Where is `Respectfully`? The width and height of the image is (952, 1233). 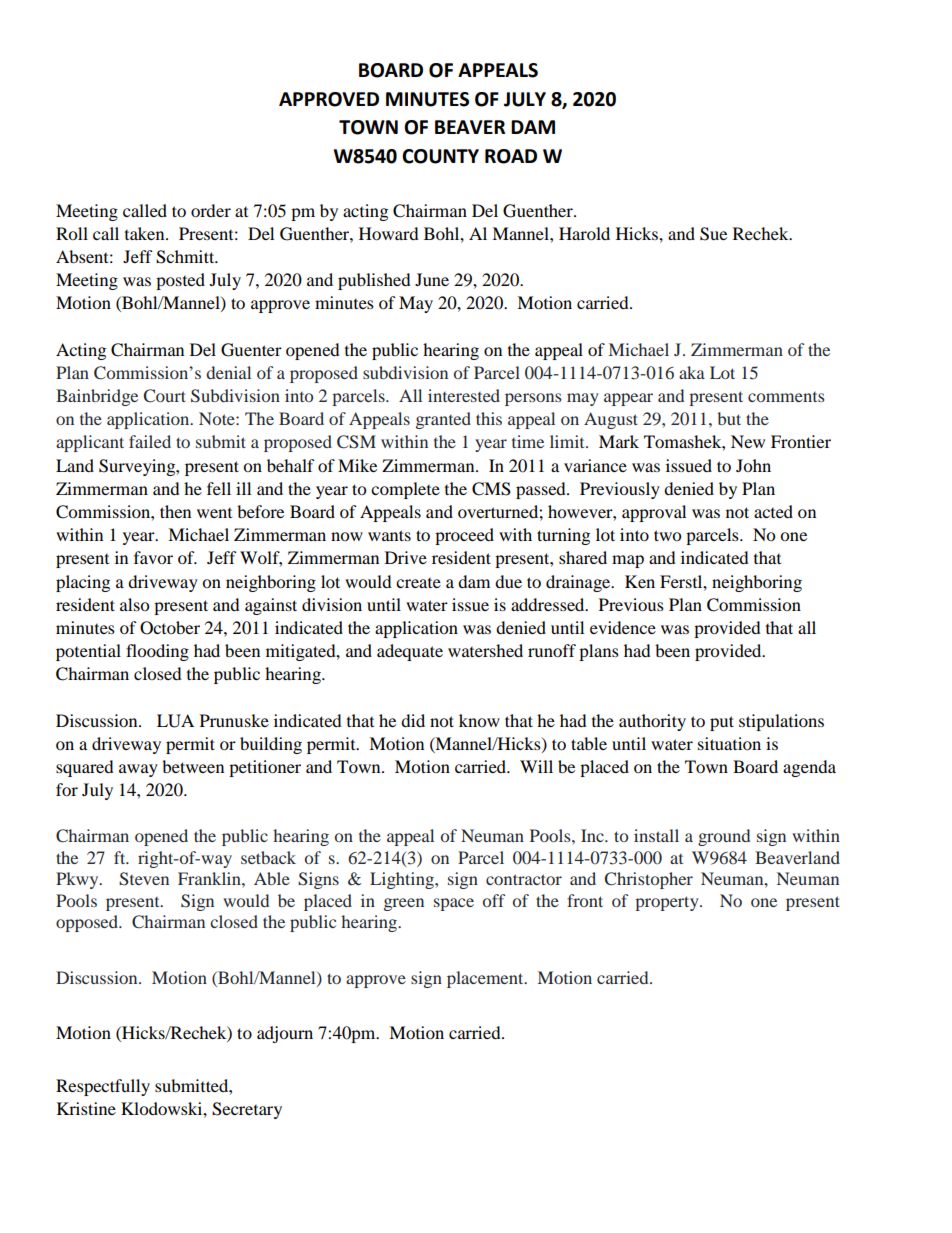
Respectfully is located at coordinates (103, 1087).
